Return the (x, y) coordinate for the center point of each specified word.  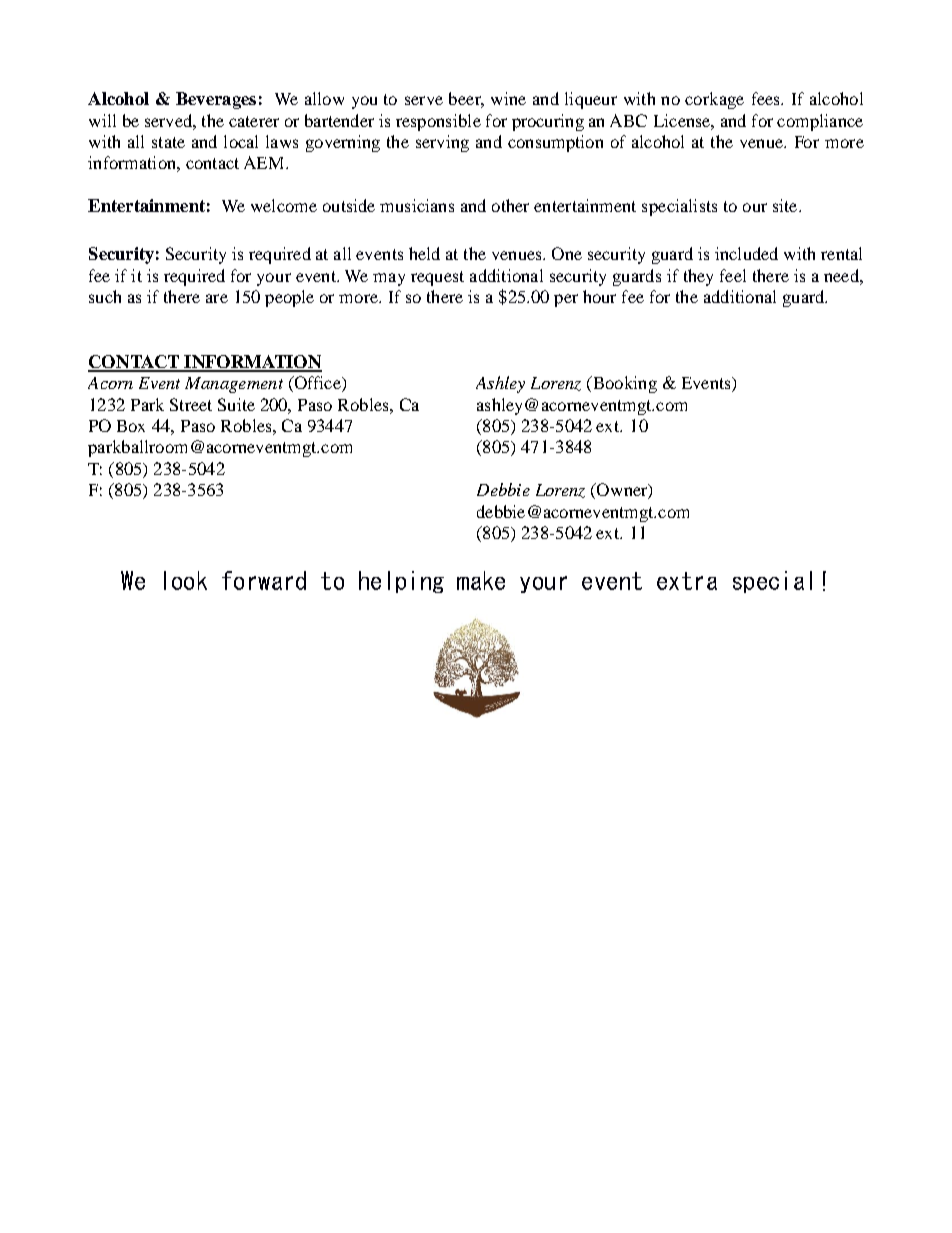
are (217, 298)
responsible (438, 122)
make (481, 580)
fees (767, 98)
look (185, 580)
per (566, 300)
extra (687, 581)
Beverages (216, 100)
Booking (623, 384)
